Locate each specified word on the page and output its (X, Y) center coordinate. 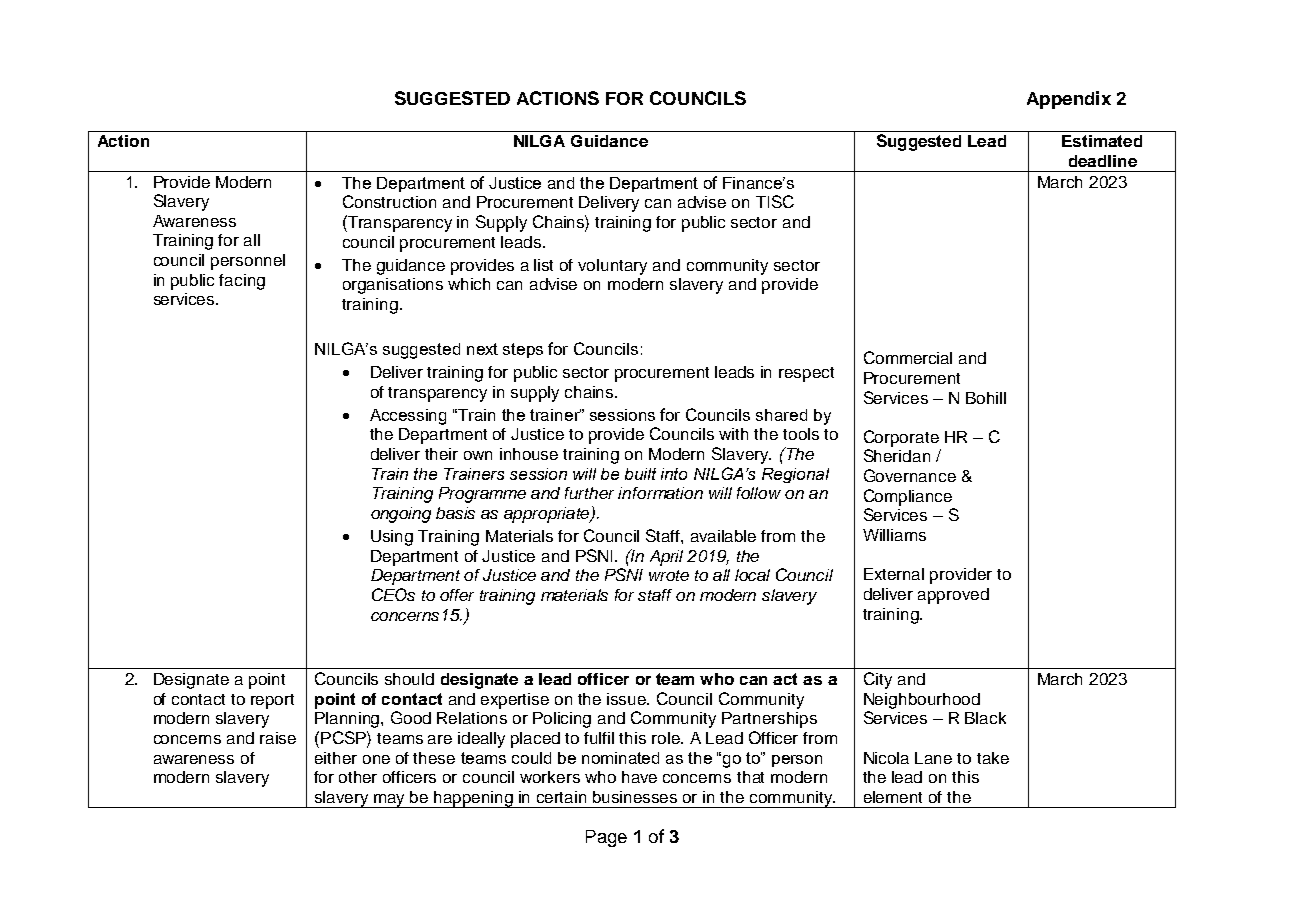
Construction (389, 201)
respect (806, 374)
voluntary (612, 267)
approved (953, 596)
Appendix (1069, 100)
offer (457, 595)
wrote (669, 575)
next (482, 349)
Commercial (908, 357)
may (390, 801)
